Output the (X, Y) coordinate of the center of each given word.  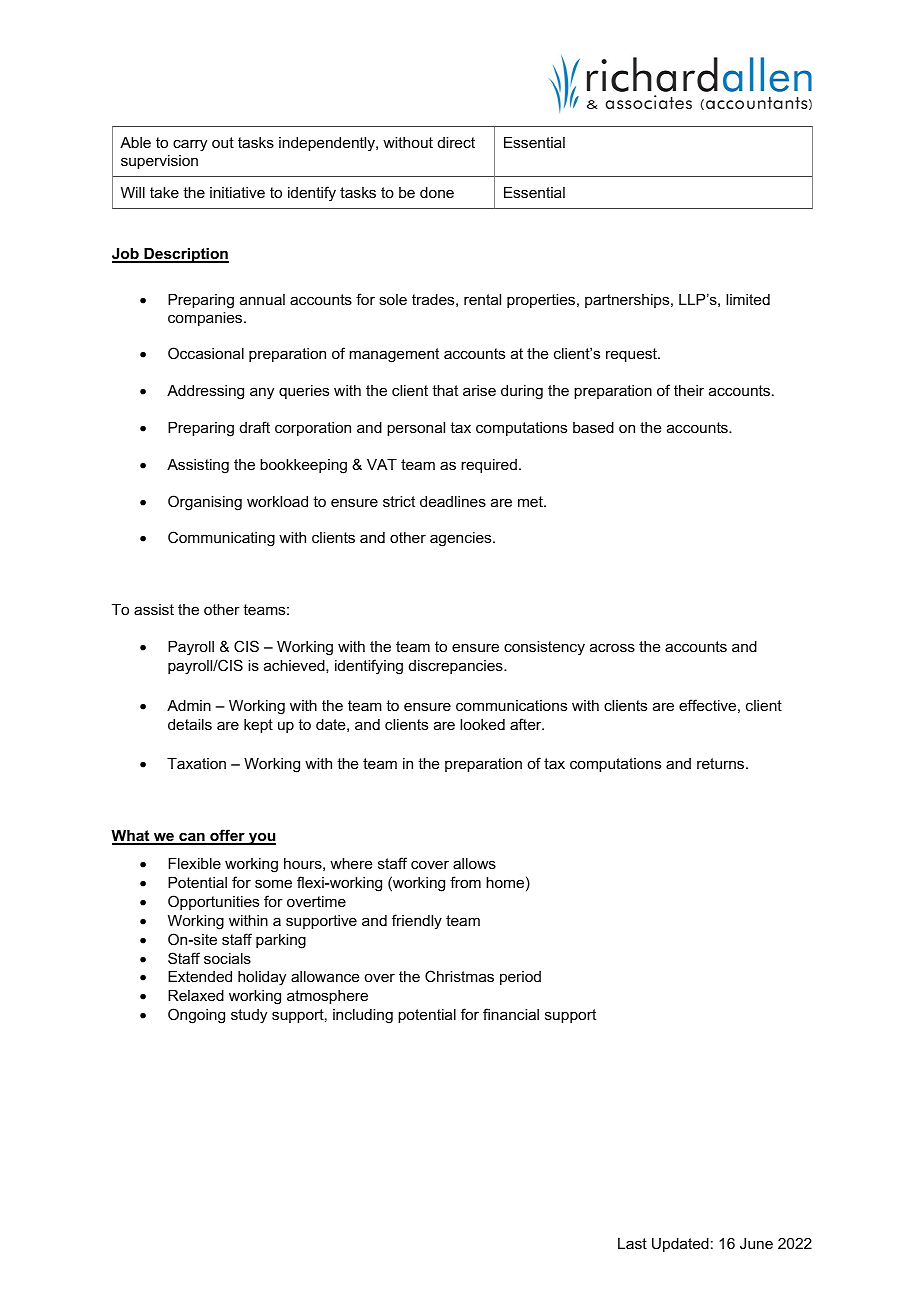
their (689, 390)
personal (416, 429)
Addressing (205, 392)
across (612, 647)
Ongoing (196, 1016)
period (520, 978)
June (756, 1243)
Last (632, 1243)
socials (227, 958)
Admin (189, 705)
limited (748, 299)
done (437, 192)
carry (190, 145)
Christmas (459, 976)
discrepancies (457, 667)
